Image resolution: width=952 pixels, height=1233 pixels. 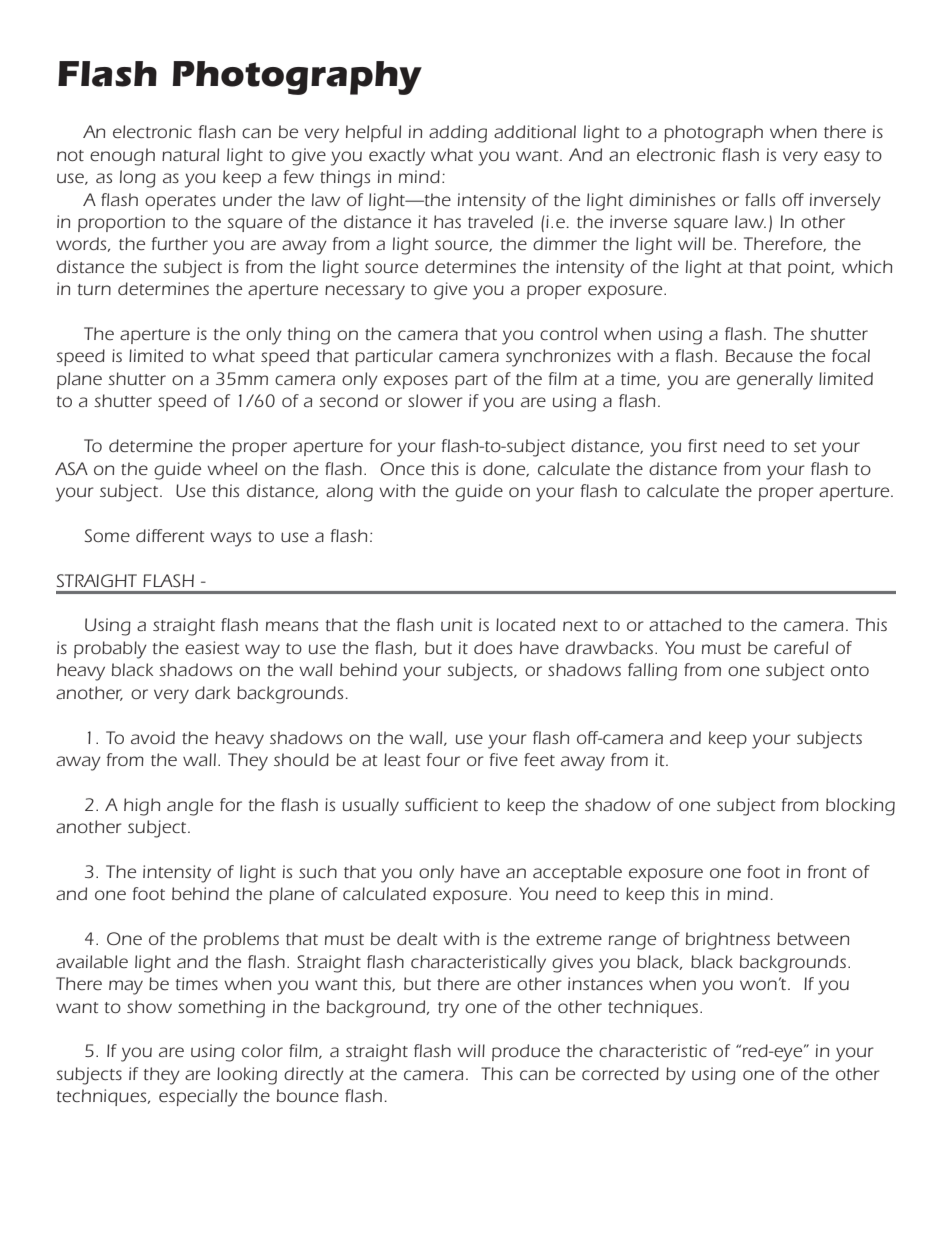 I want to click on easiest, so click(x=212, y=648).
